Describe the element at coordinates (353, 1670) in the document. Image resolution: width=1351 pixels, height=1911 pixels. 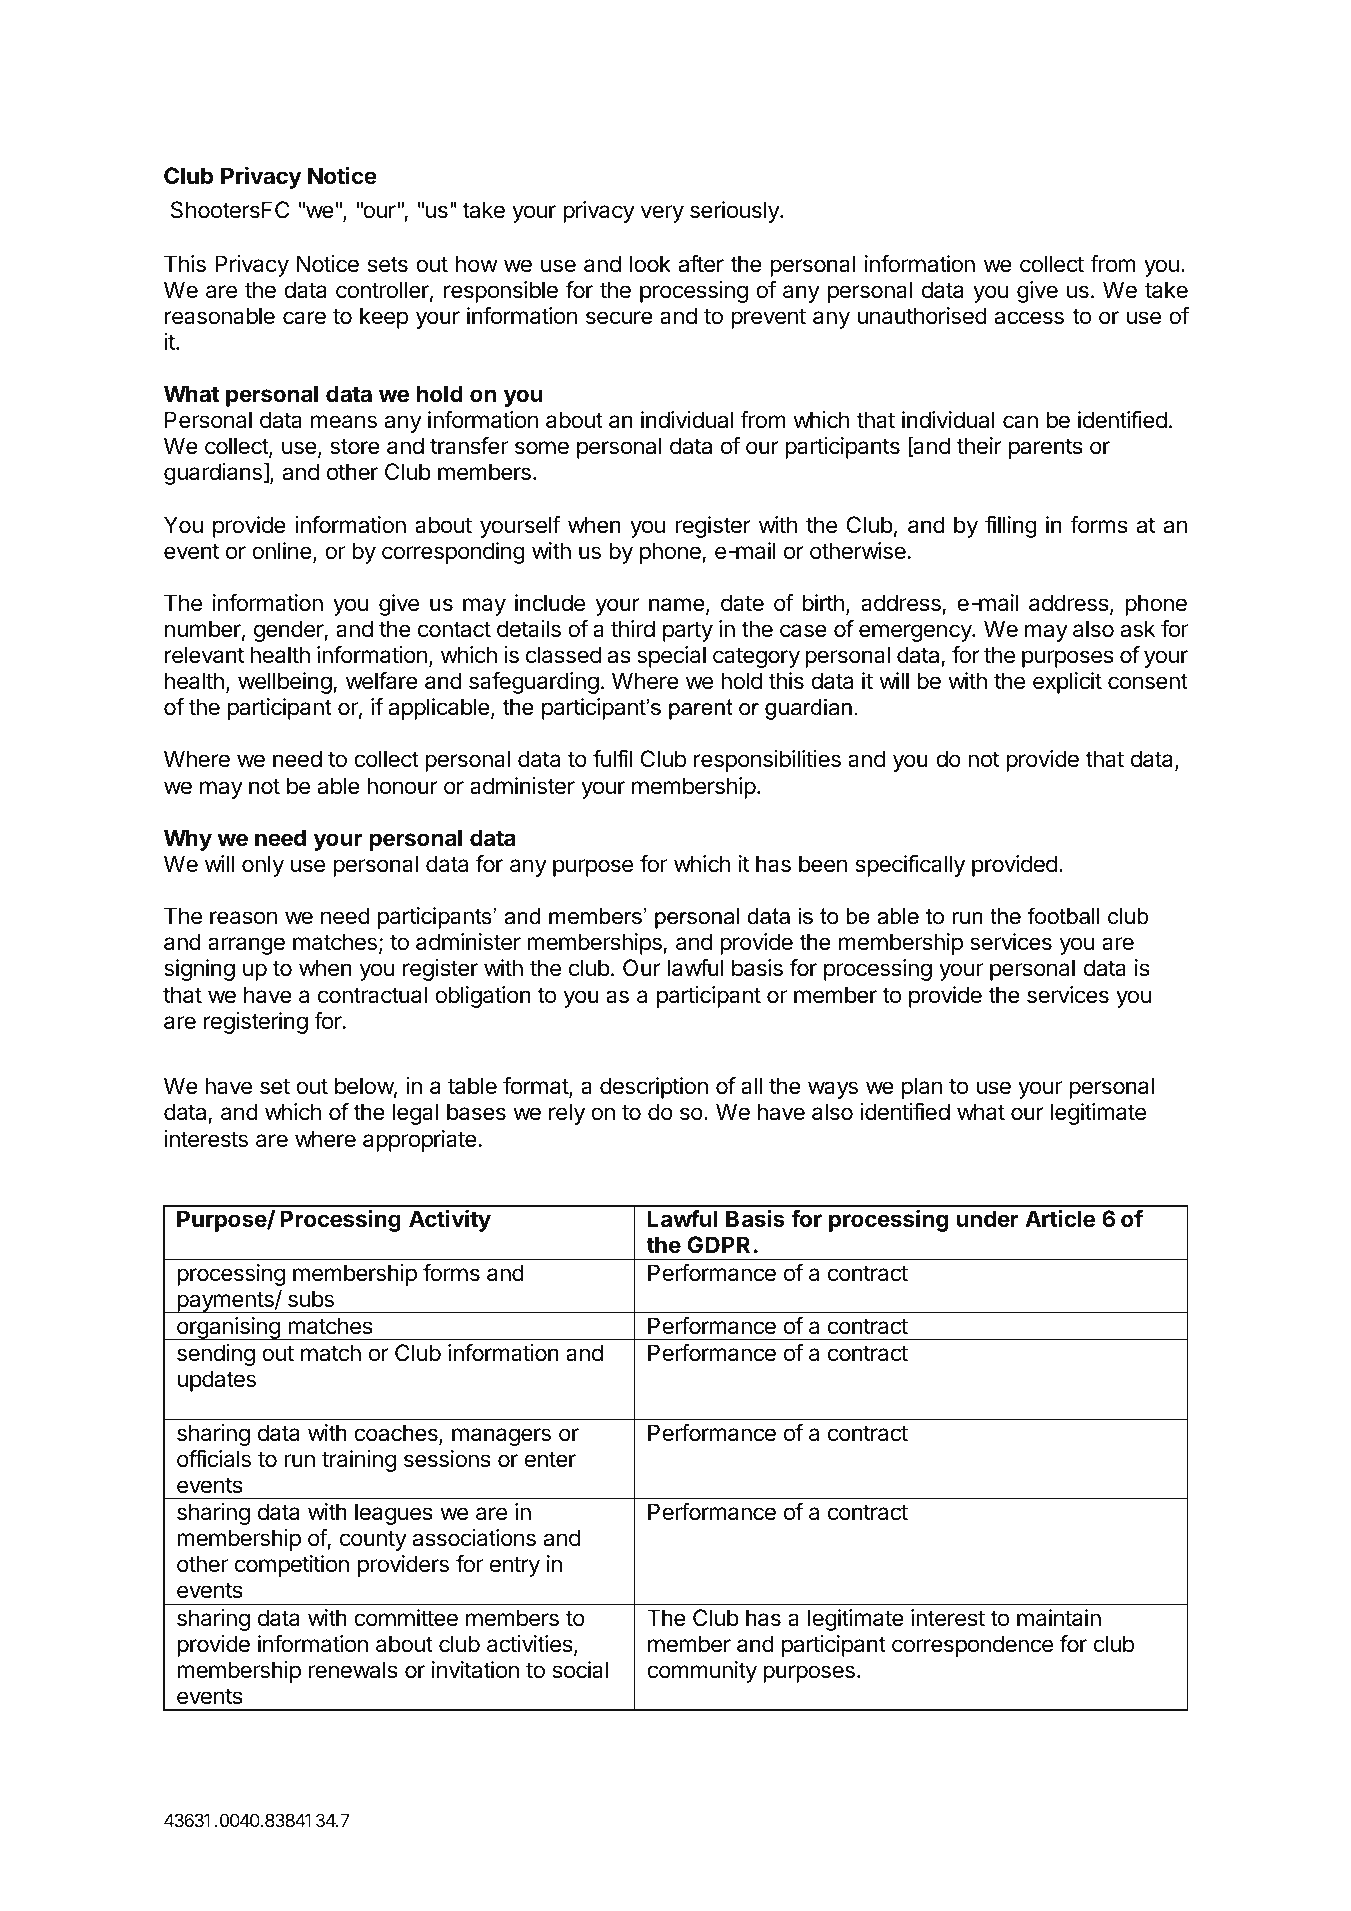
I see `renewals` at that location.
